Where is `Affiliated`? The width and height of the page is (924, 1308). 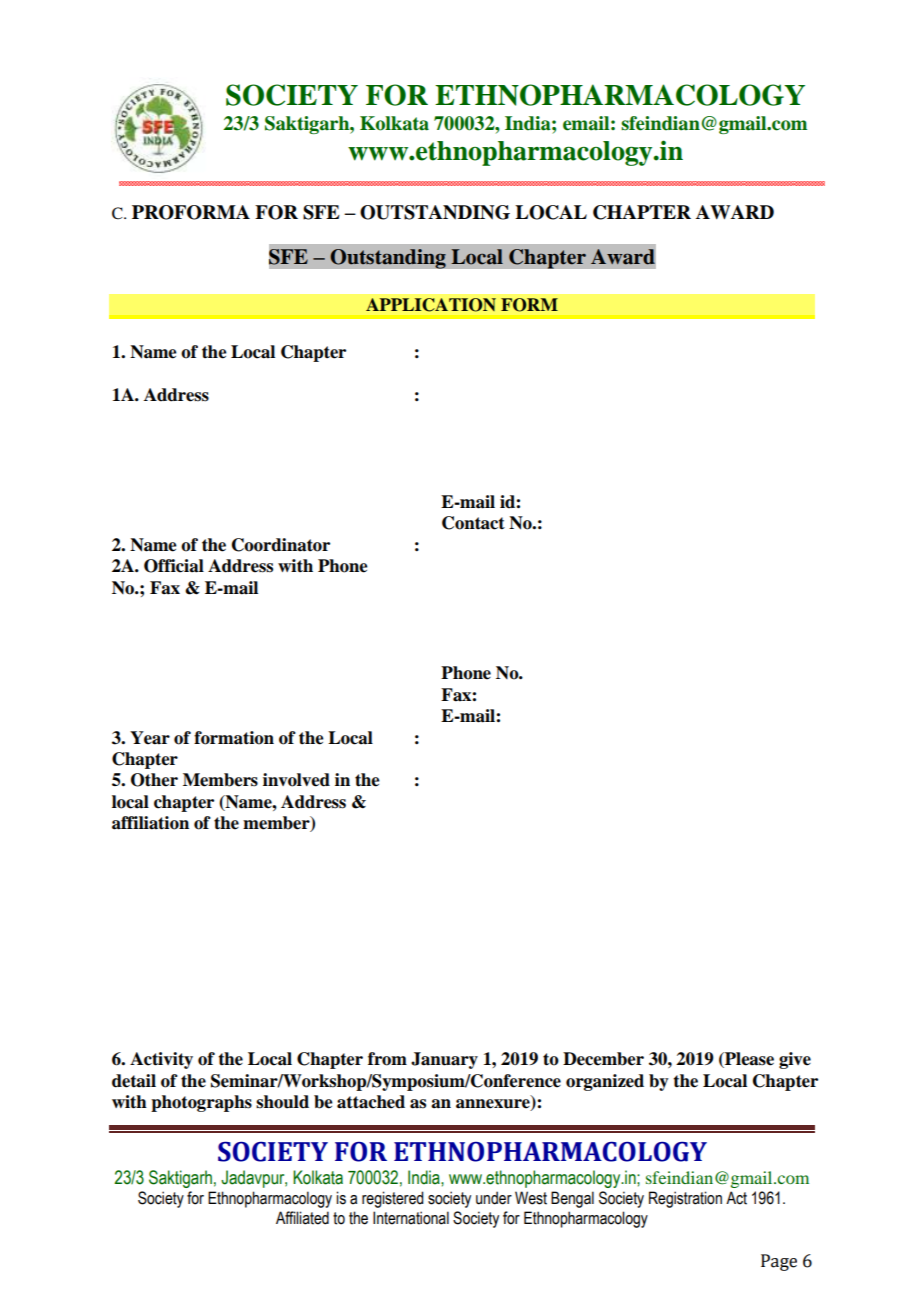
Affiliated is located at coordinates (302, 1218).
